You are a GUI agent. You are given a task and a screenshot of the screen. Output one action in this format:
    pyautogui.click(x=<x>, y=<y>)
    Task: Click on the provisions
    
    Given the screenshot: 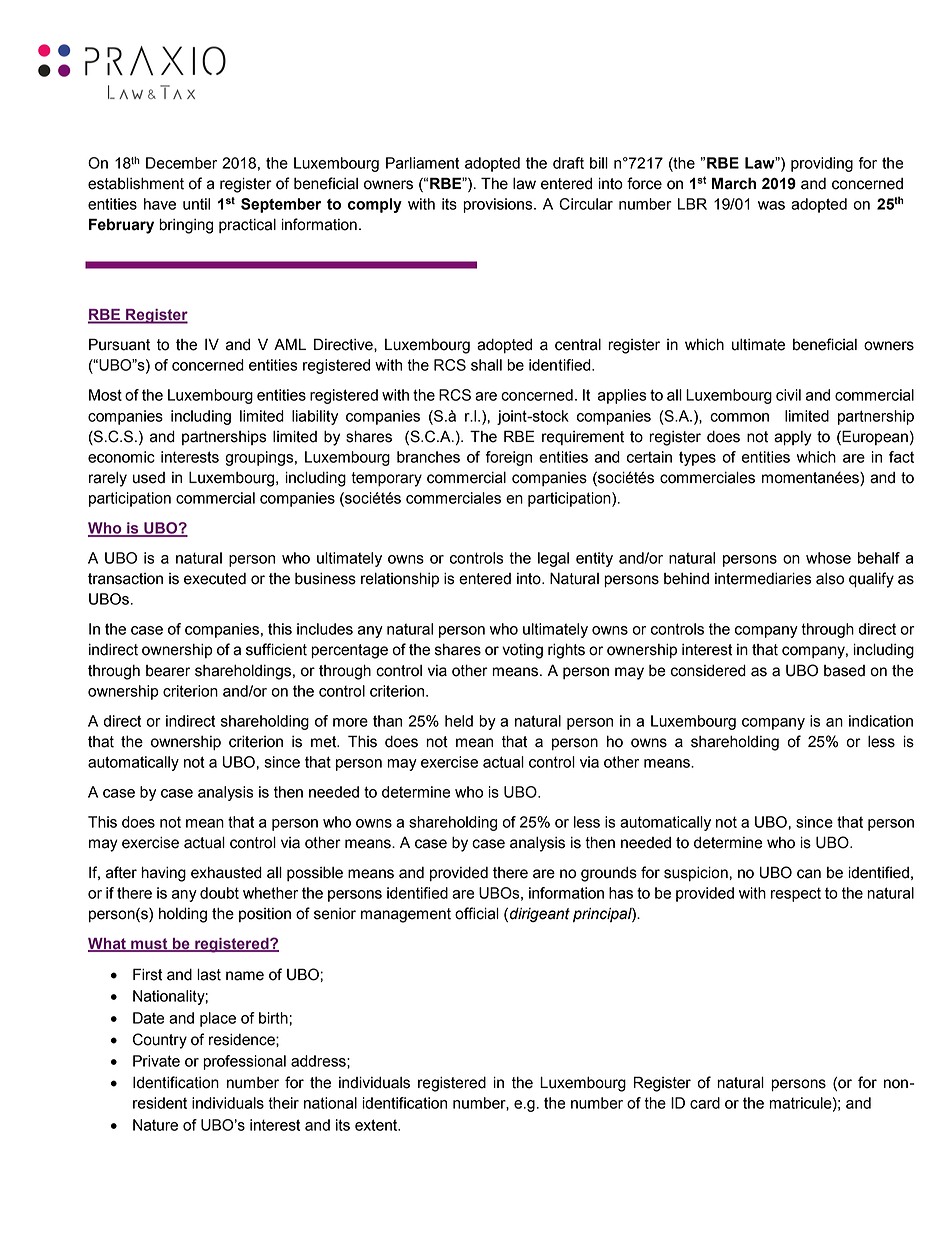 What is the action you would take?
    pyautogui.click(x=499, y=205)
